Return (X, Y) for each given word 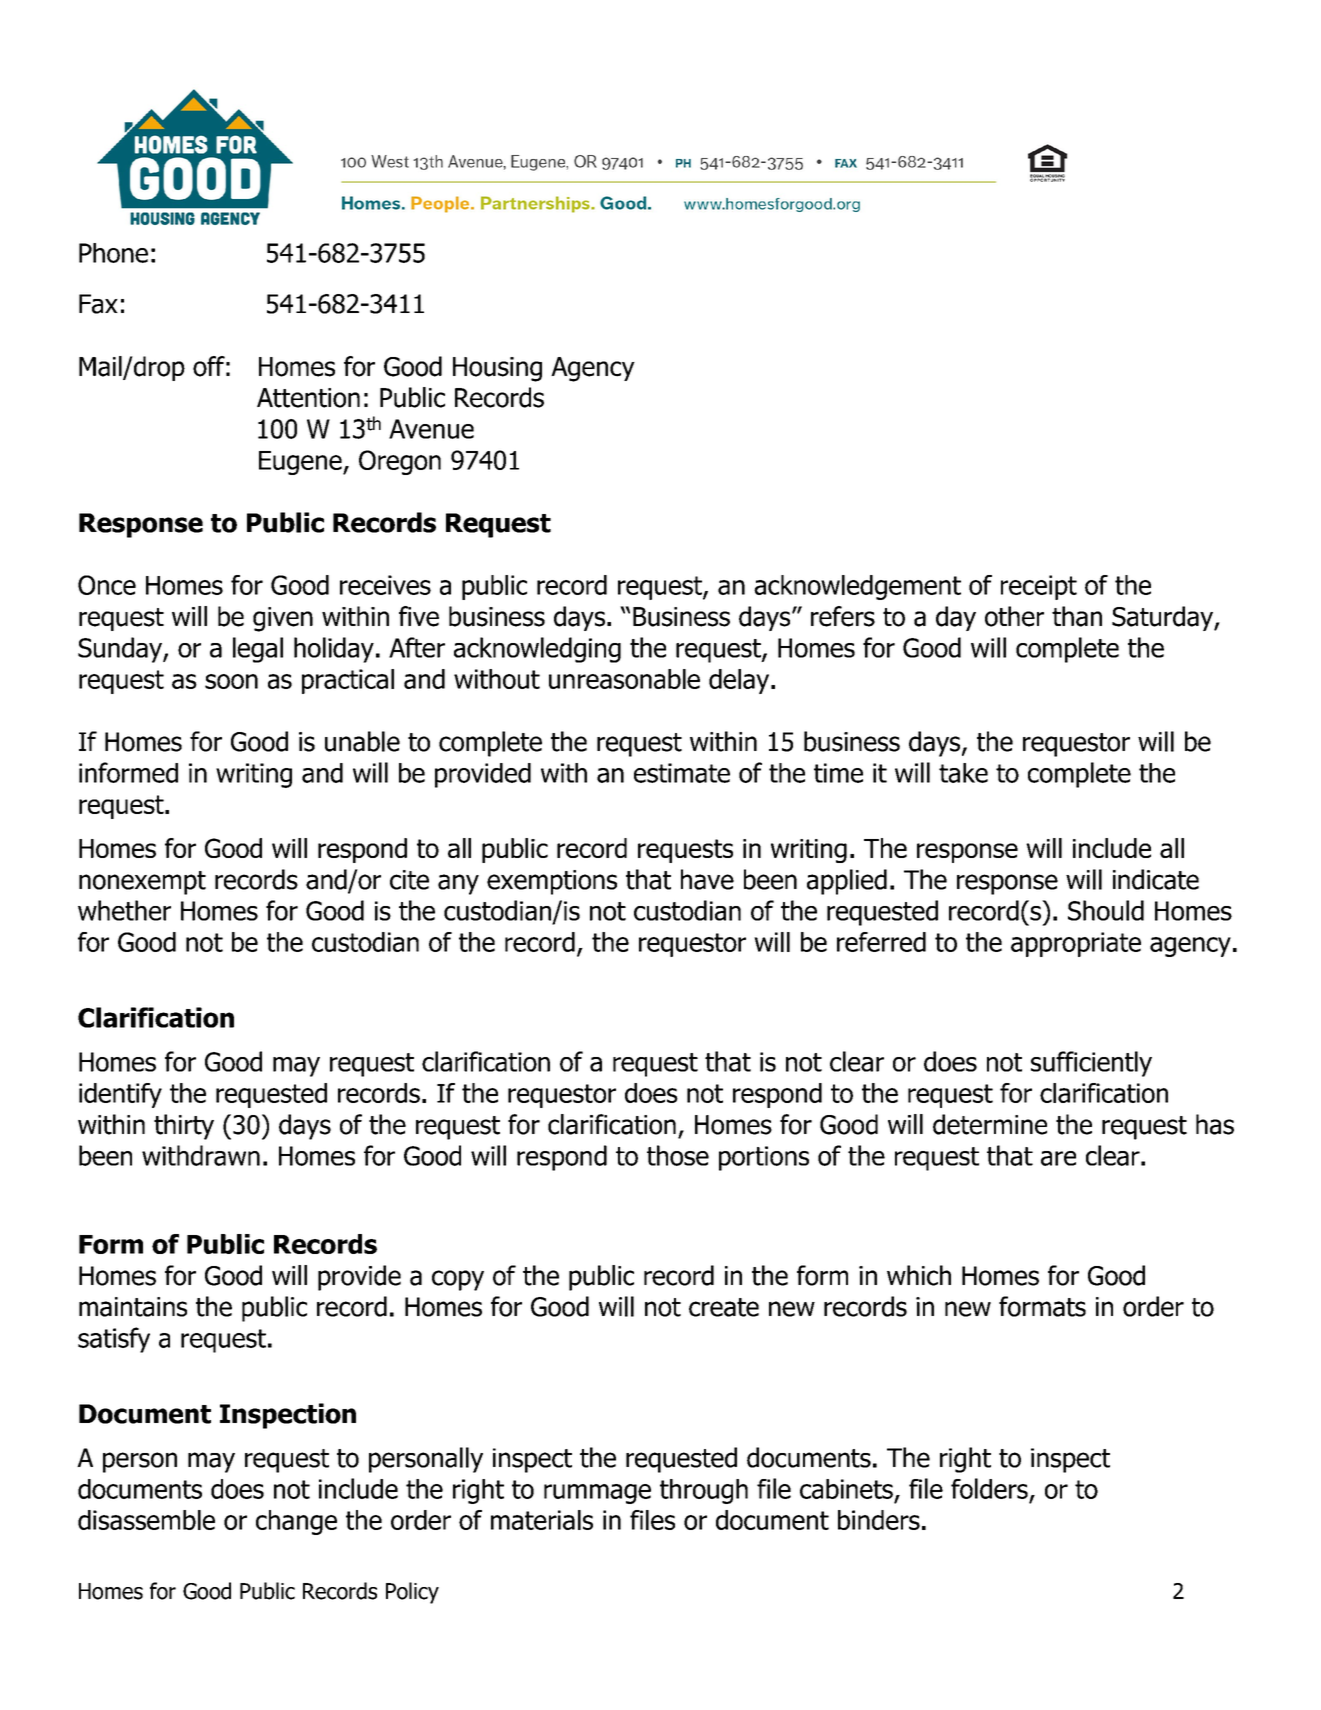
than (1077, 616)
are (1058, 1158)
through (704, 1491)
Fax (98, 304)
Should (1106, 910)
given (283, 619)
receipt (1039, 587)
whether (124, 910)
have (707, 879)
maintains (133, 1307)
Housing (497, 369)
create (724, 1307)
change (296, 1522)
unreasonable (624, 679)
